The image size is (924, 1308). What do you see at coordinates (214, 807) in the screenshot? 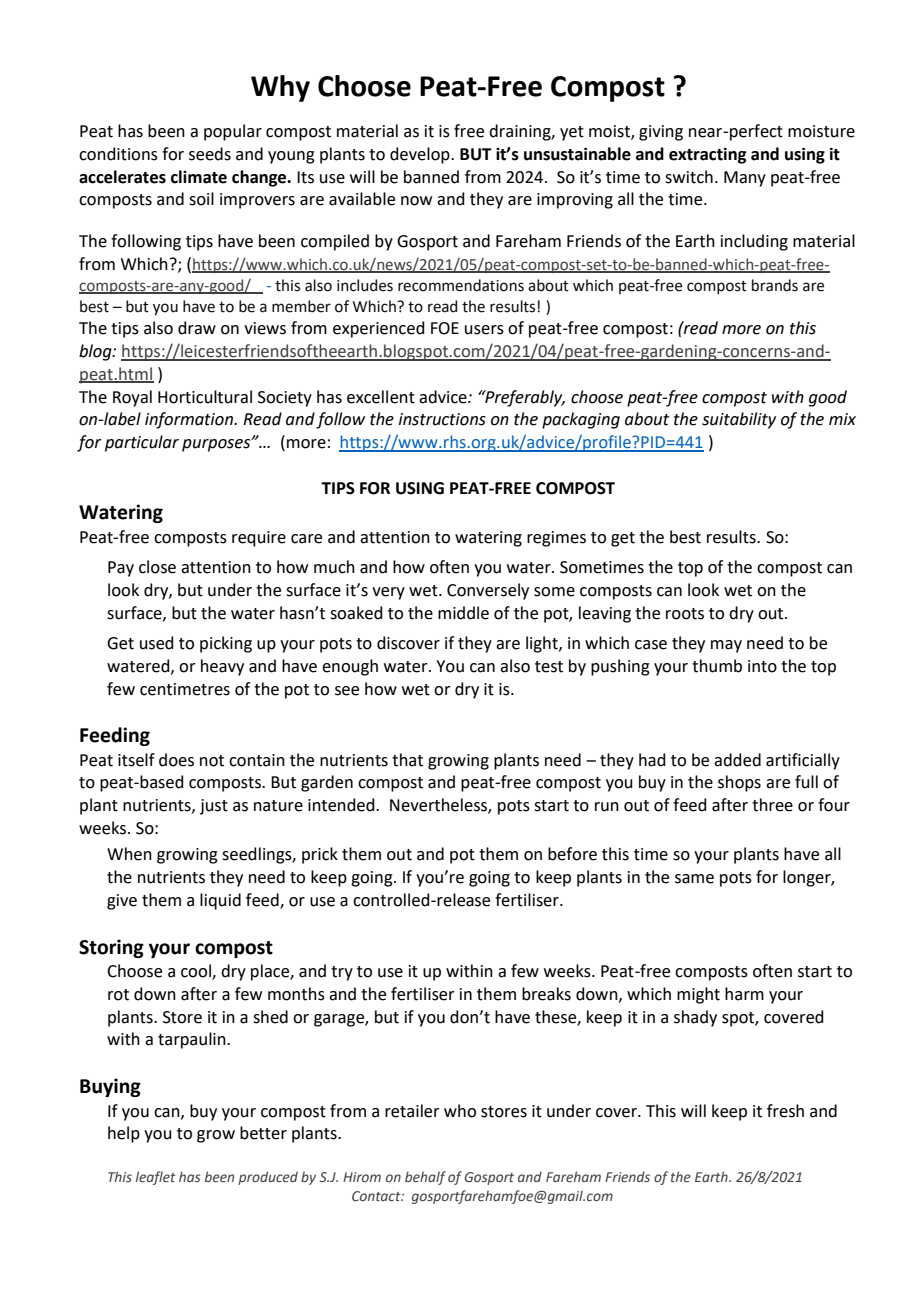
I see `just` at bounding box center [214, 807].
